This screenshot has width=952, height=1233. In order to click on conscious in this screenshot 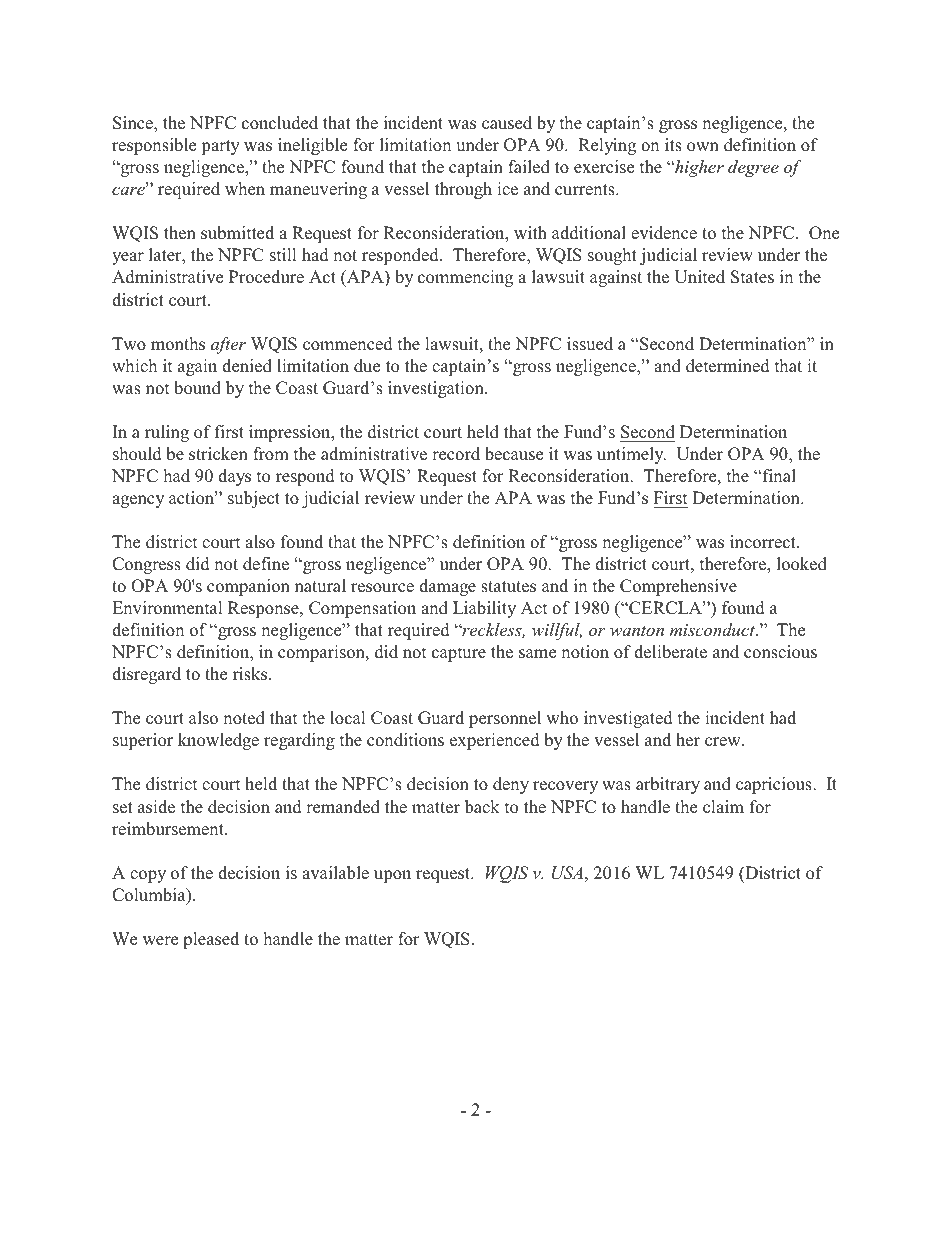, I will do `click(780, 652)`.
